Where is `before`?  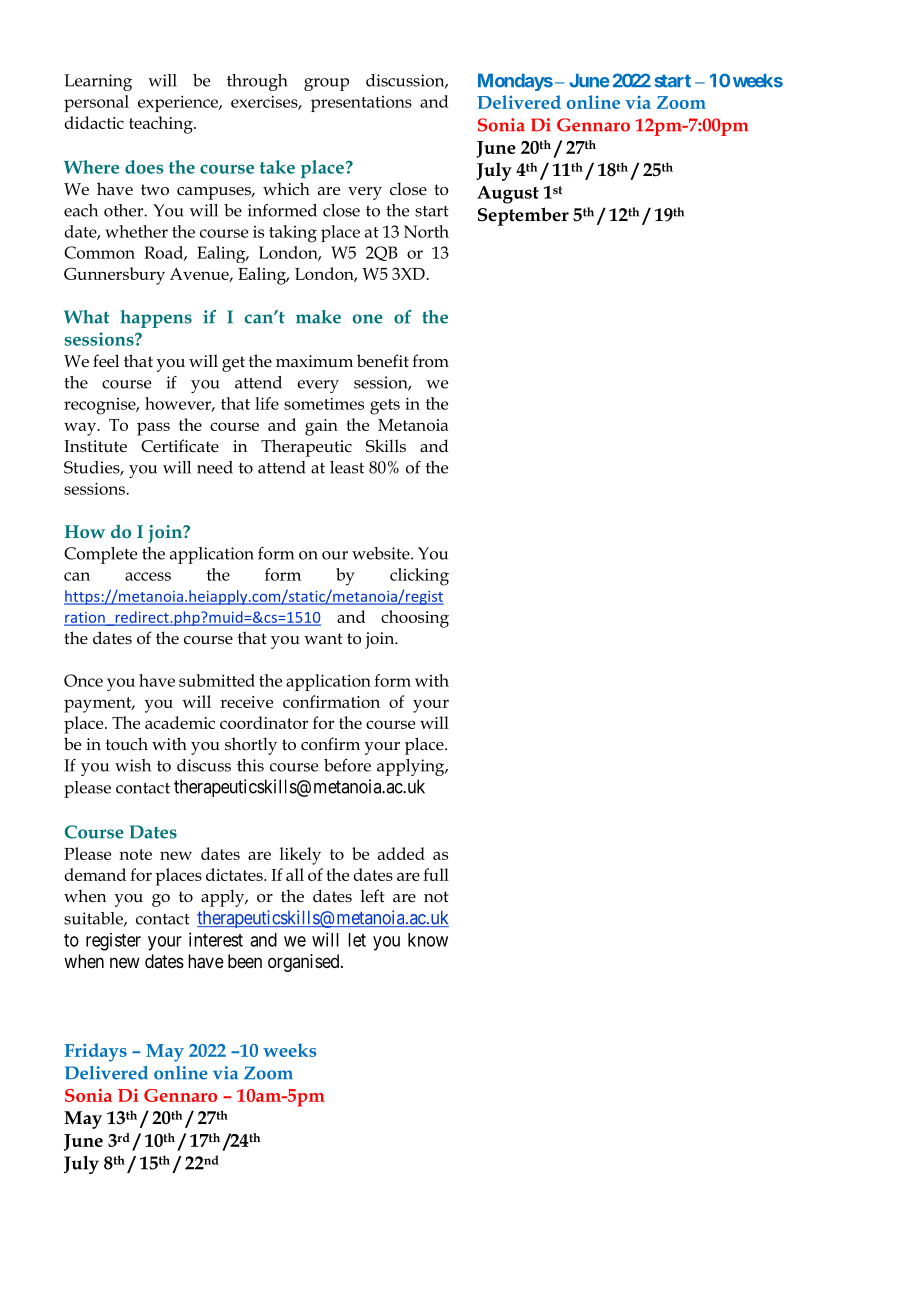 before is located at coordinates (347, 765).
